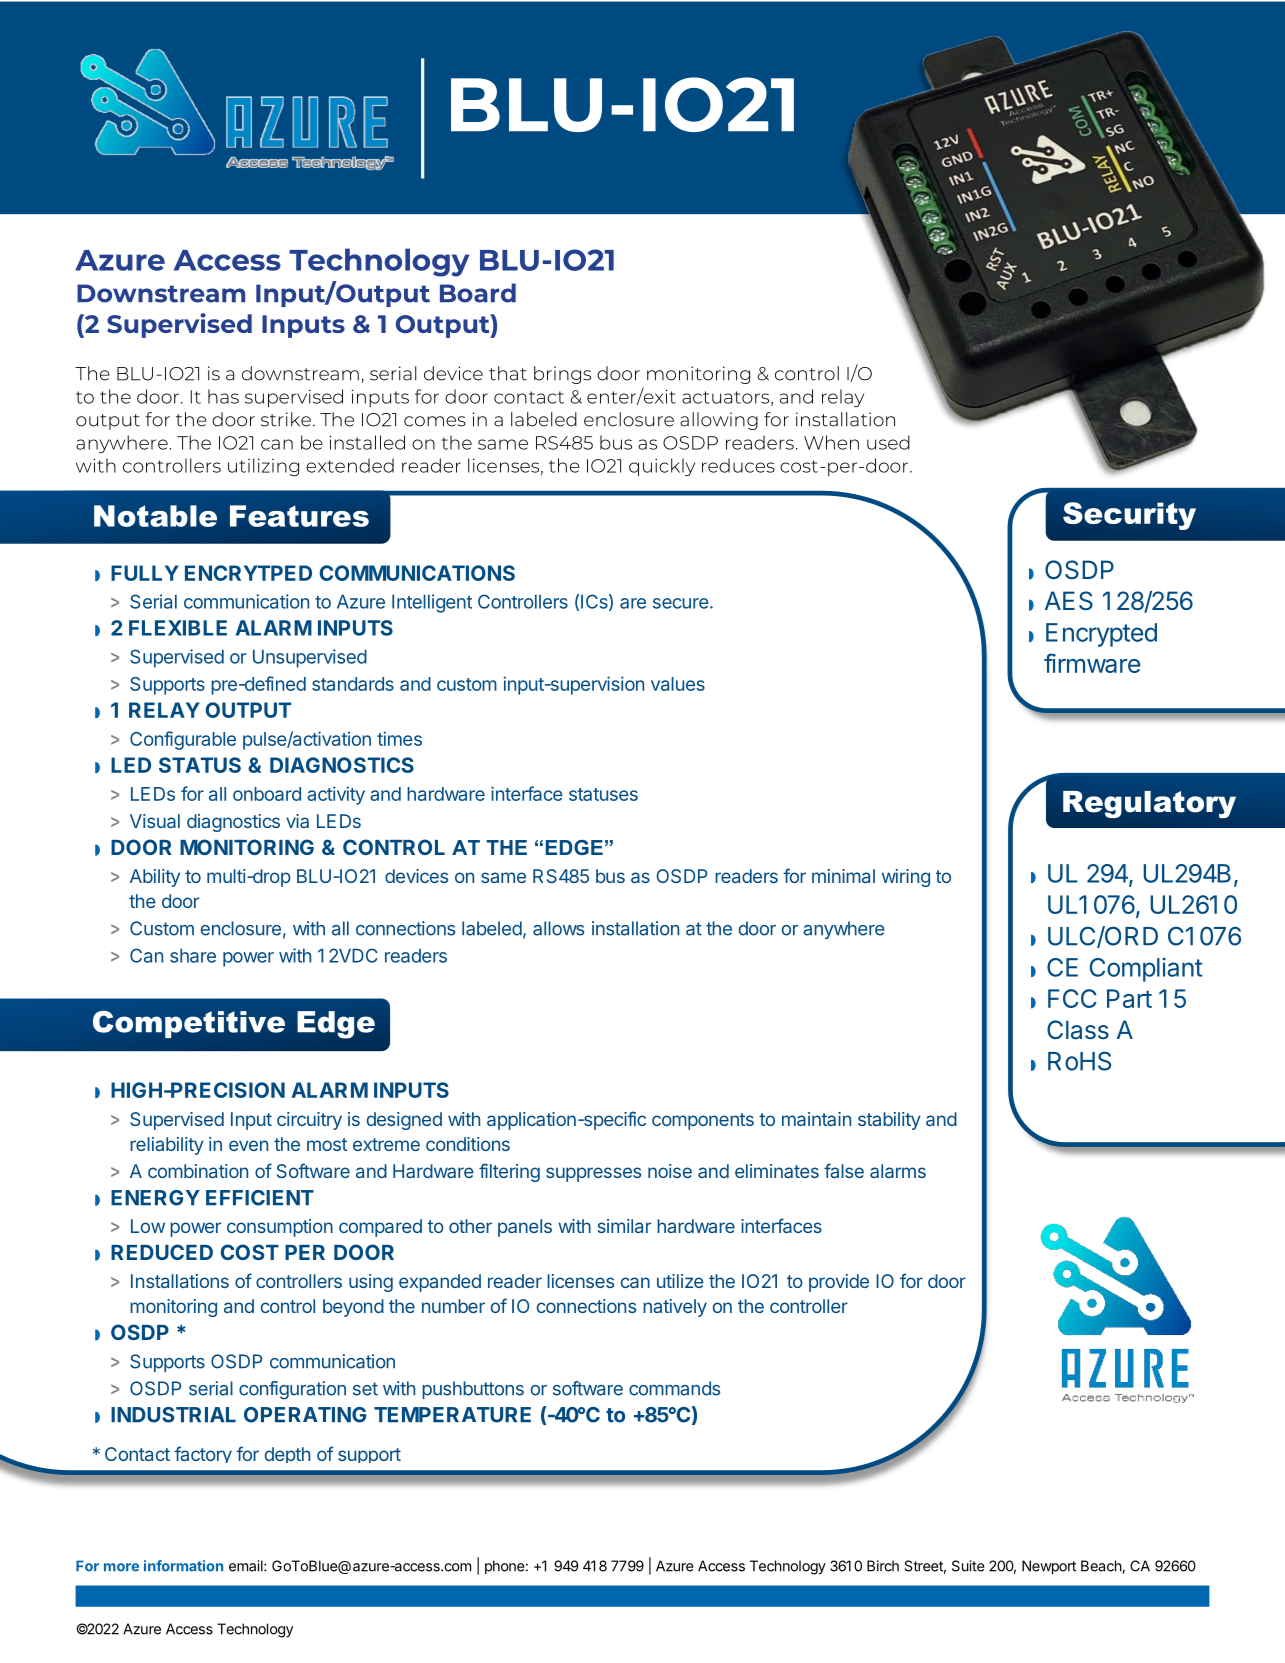  Describe the element at coordinates (193, 956) in the screenshot. I see `share` at that location.
